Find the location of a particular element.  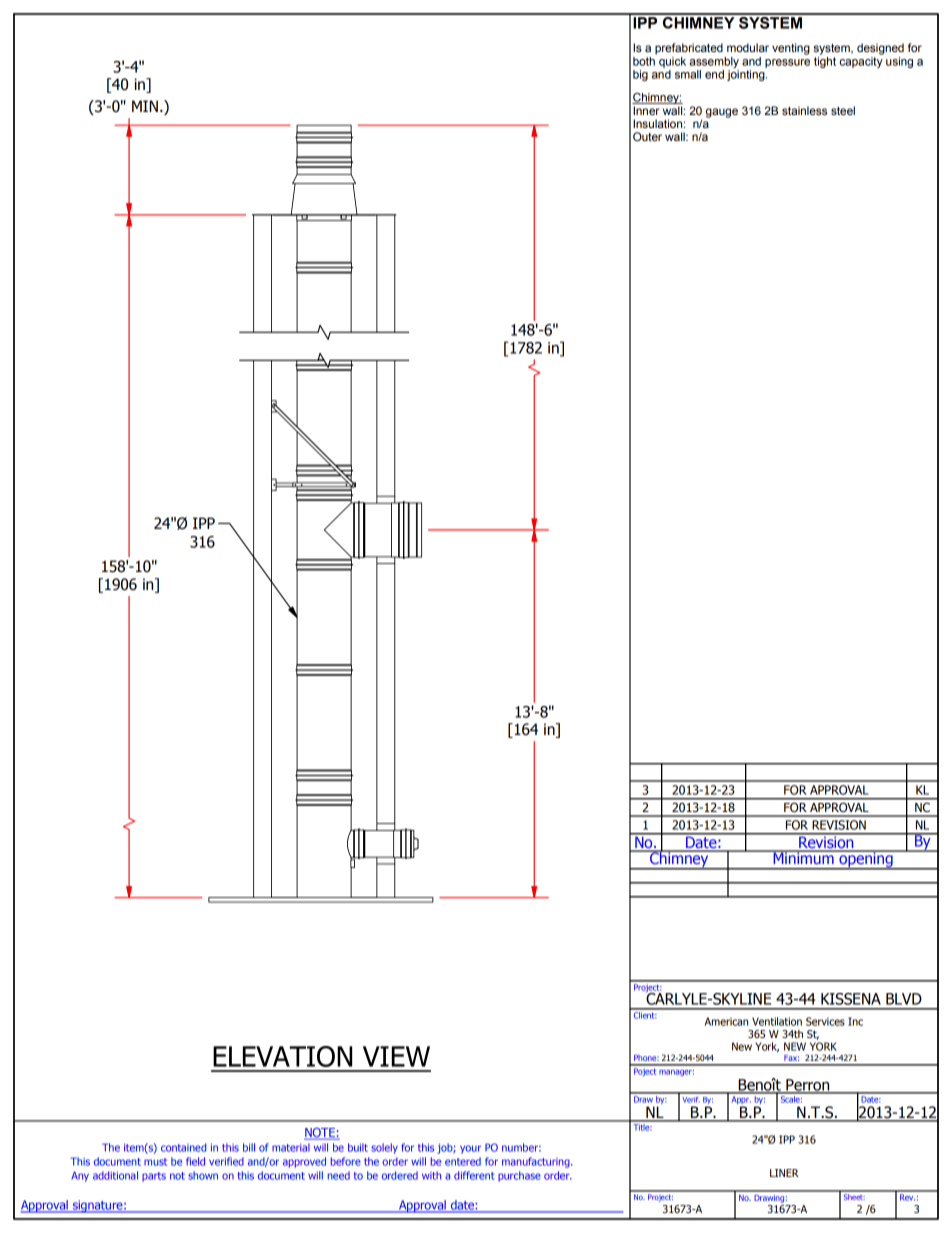

ELEVATION is located at coordinates (282, 1056).
